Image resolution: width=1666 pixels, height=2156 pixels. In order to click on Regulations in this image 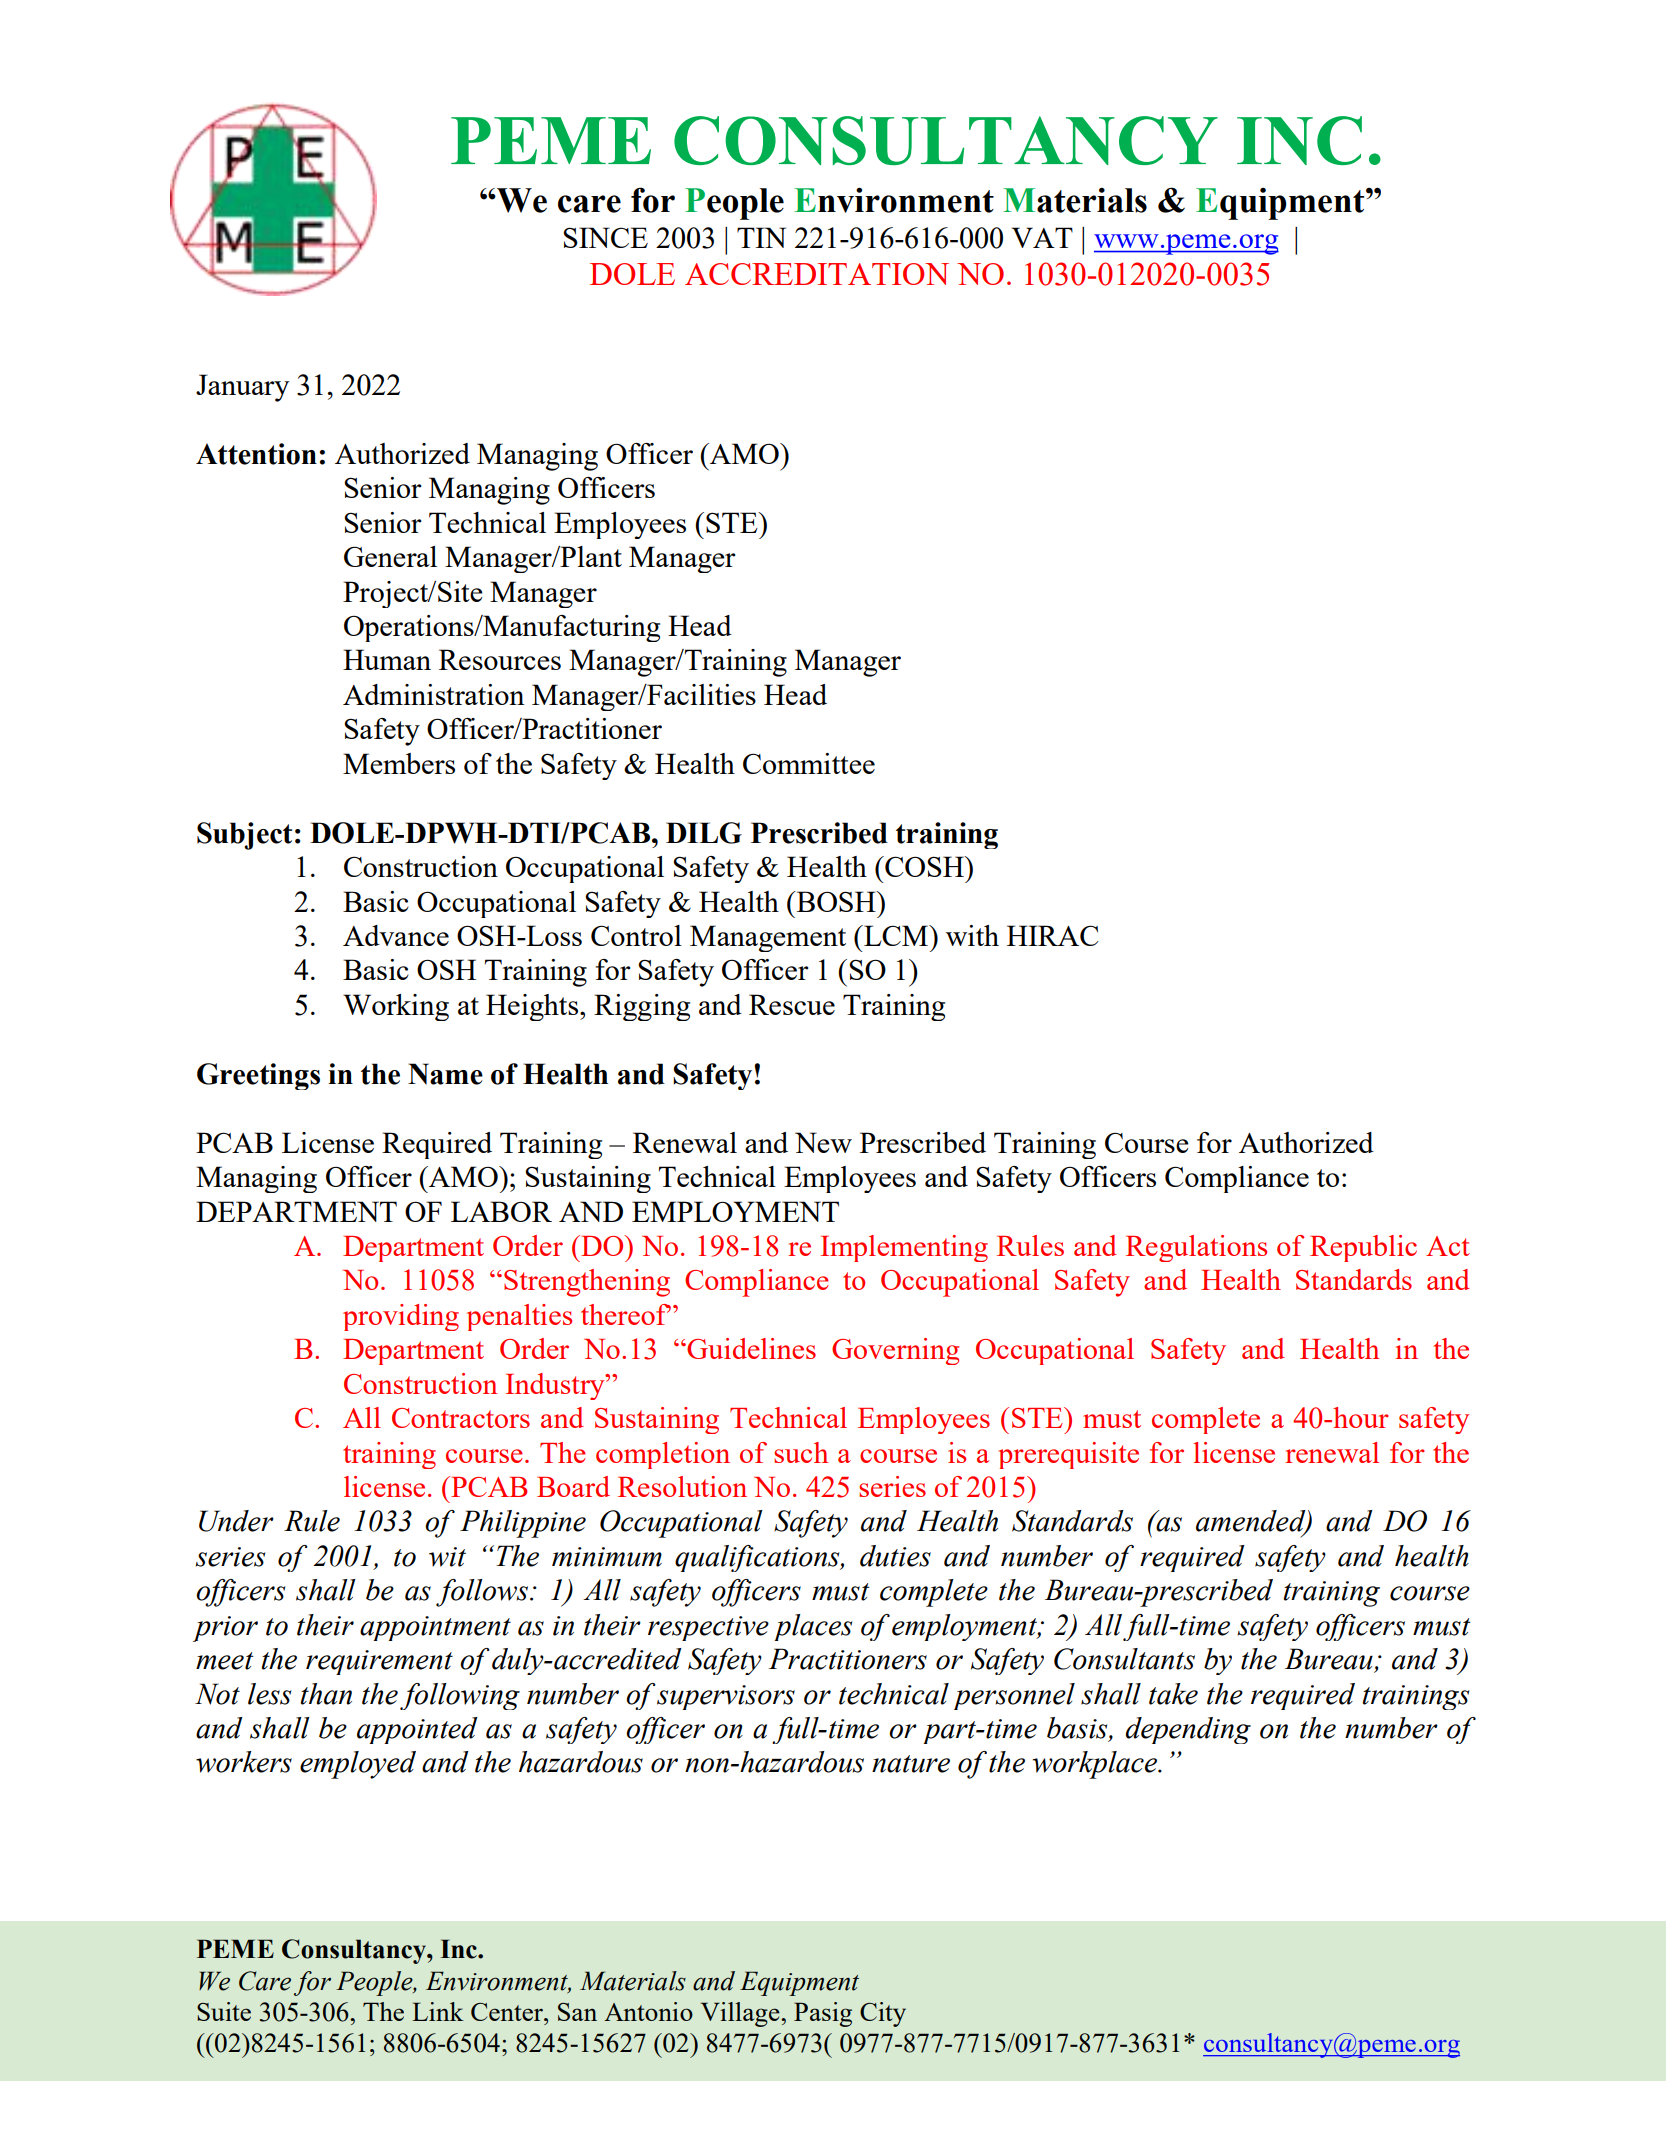, I will do `click(1196, 1248)`.
